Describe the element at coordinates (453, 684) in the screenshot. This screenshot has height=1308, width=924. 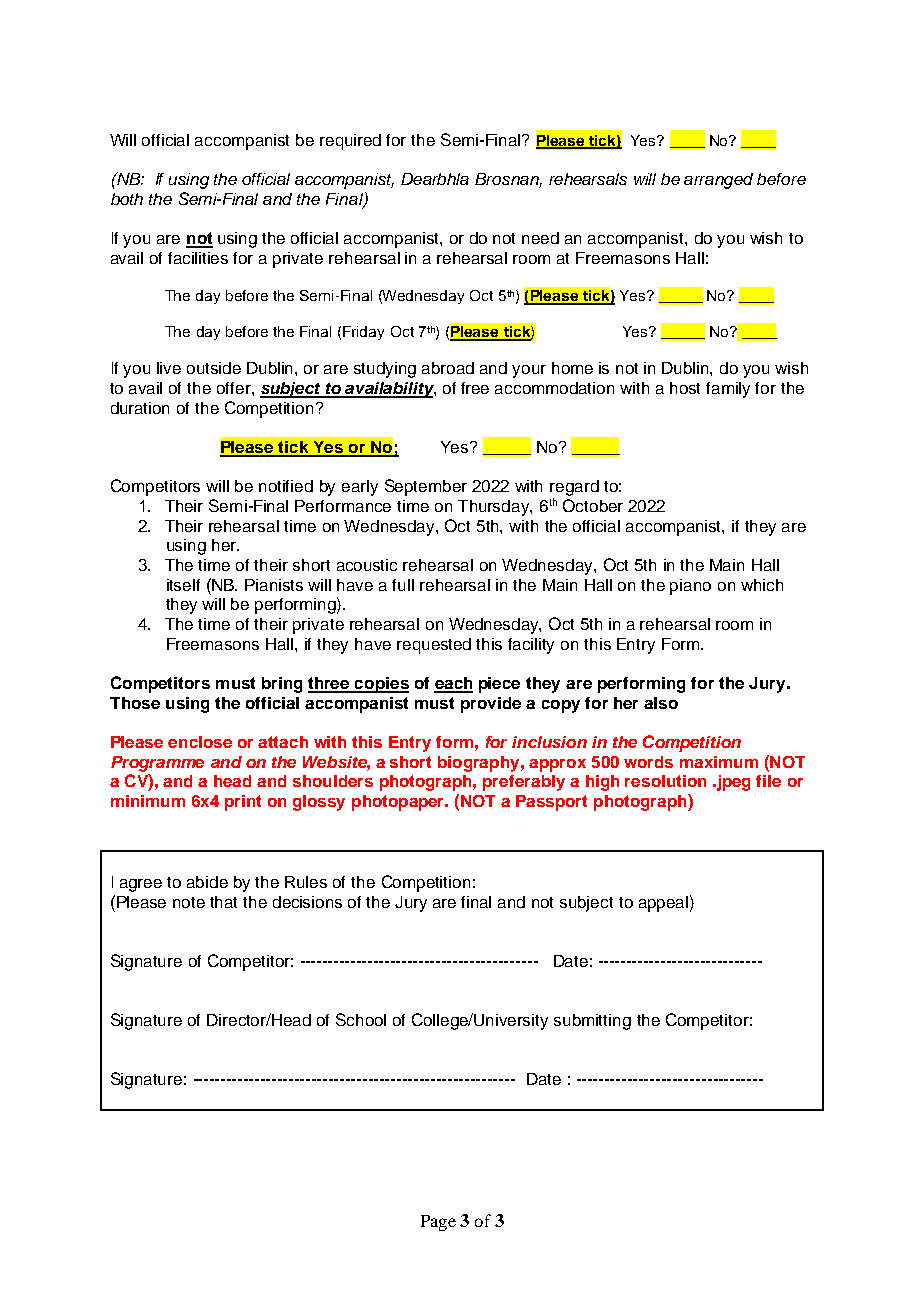
I see `each` at that location.
